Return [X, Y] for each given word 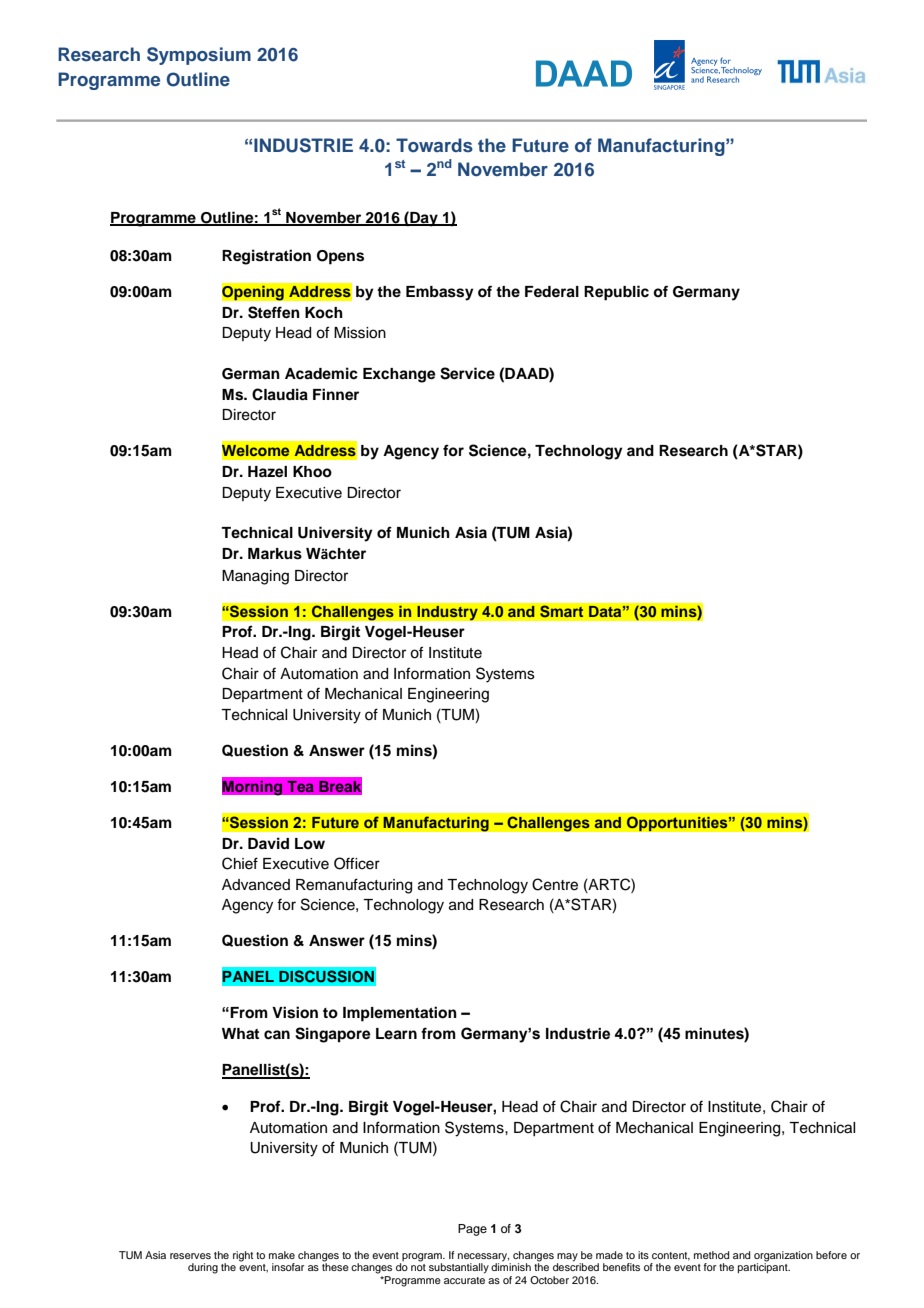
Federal [552, 292]
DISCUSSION [326, 976]
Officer [357, 863]
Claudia [280, 394]
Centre [555, 884]
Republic [616, 293]
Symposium [199, 56]
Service [467, 373]
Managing [255, 577]
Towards [434, 145]
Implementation [400, 1014]
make [282, 1255]
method [711, 1255]
